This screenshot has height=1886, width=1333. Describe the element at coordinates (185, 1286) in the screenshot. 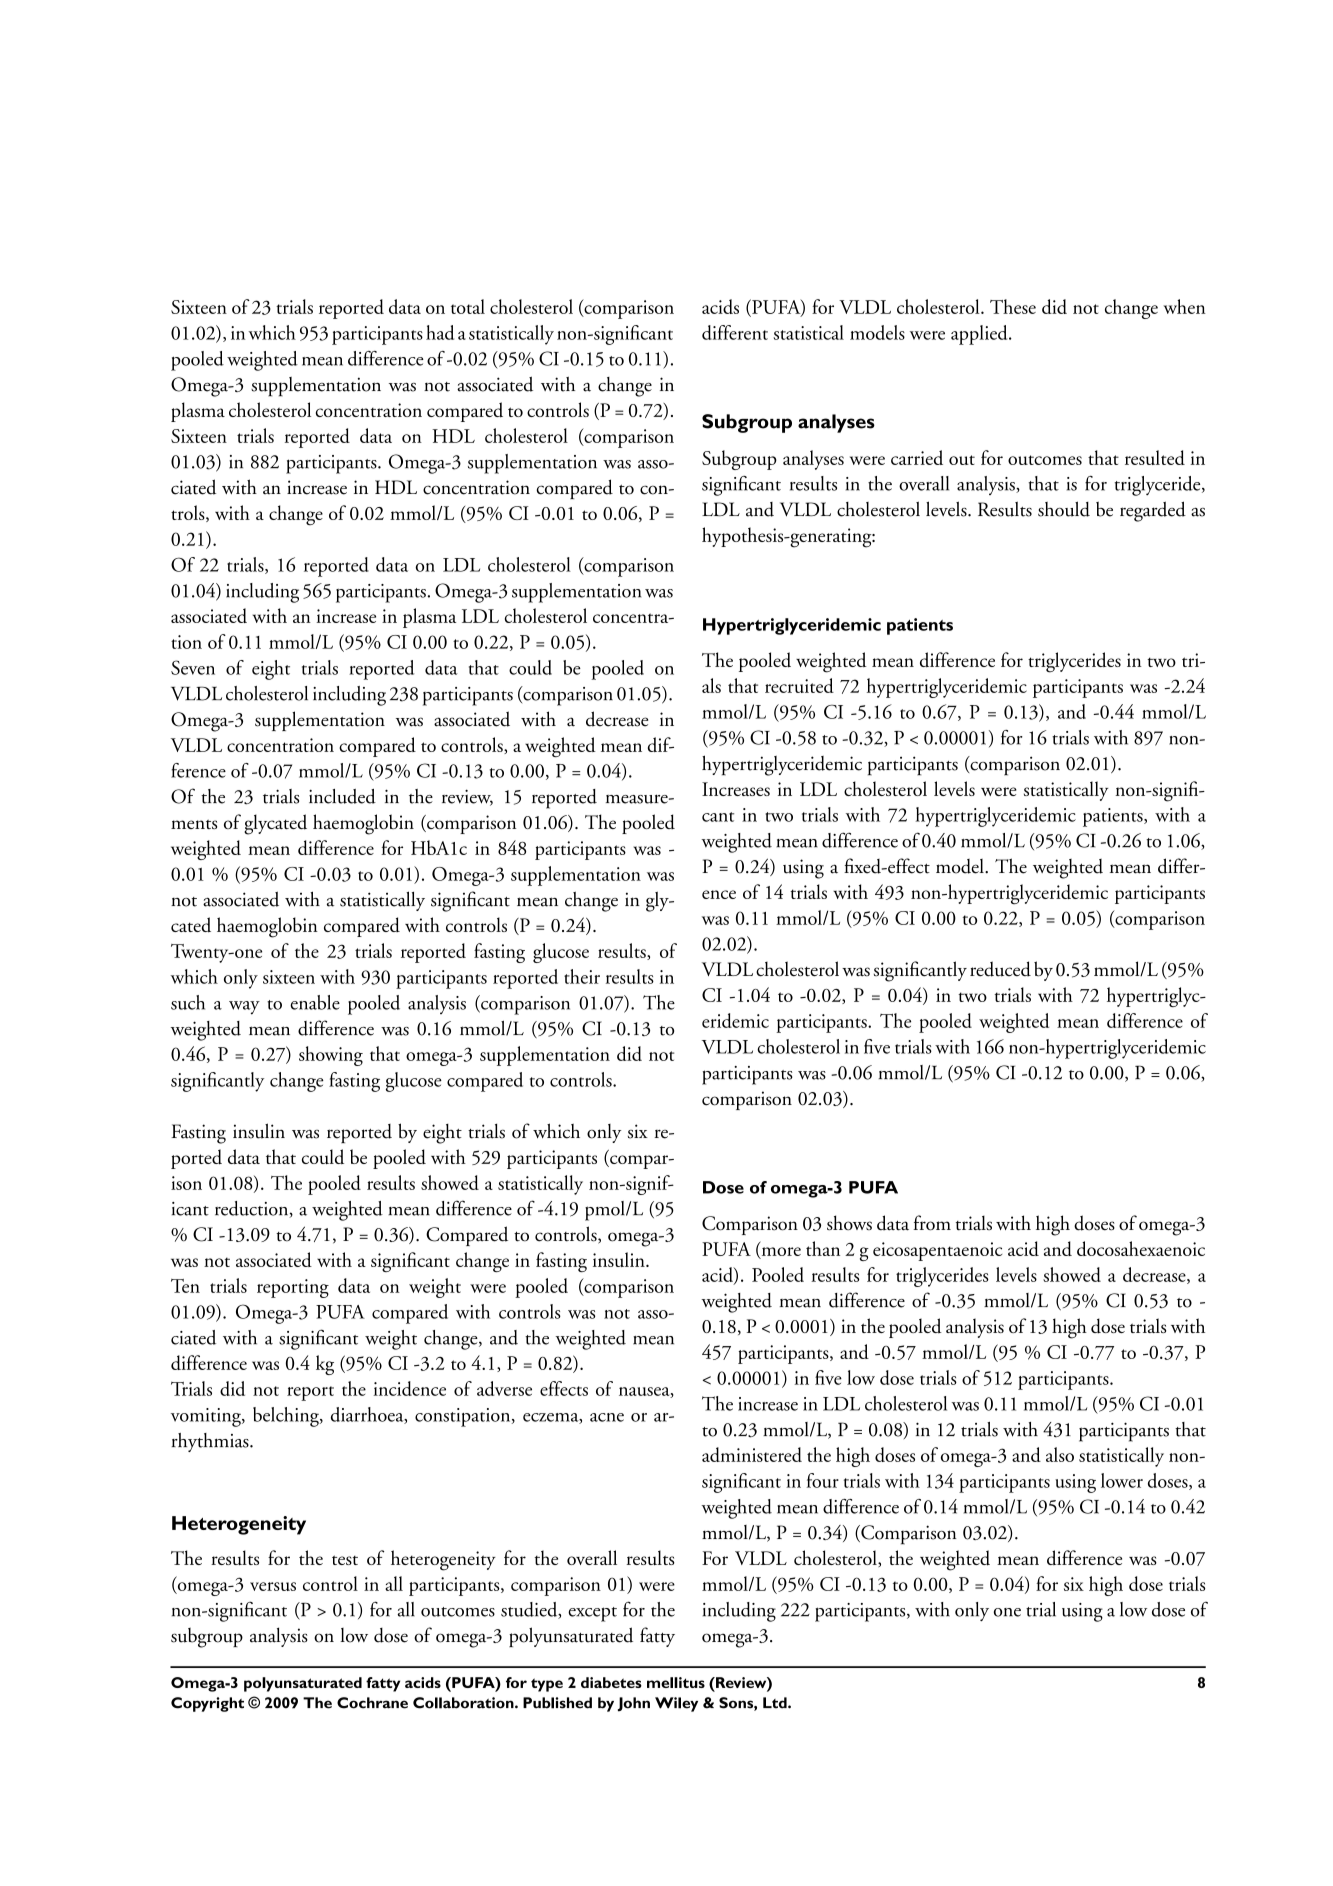

I see `Ten` at that location.
